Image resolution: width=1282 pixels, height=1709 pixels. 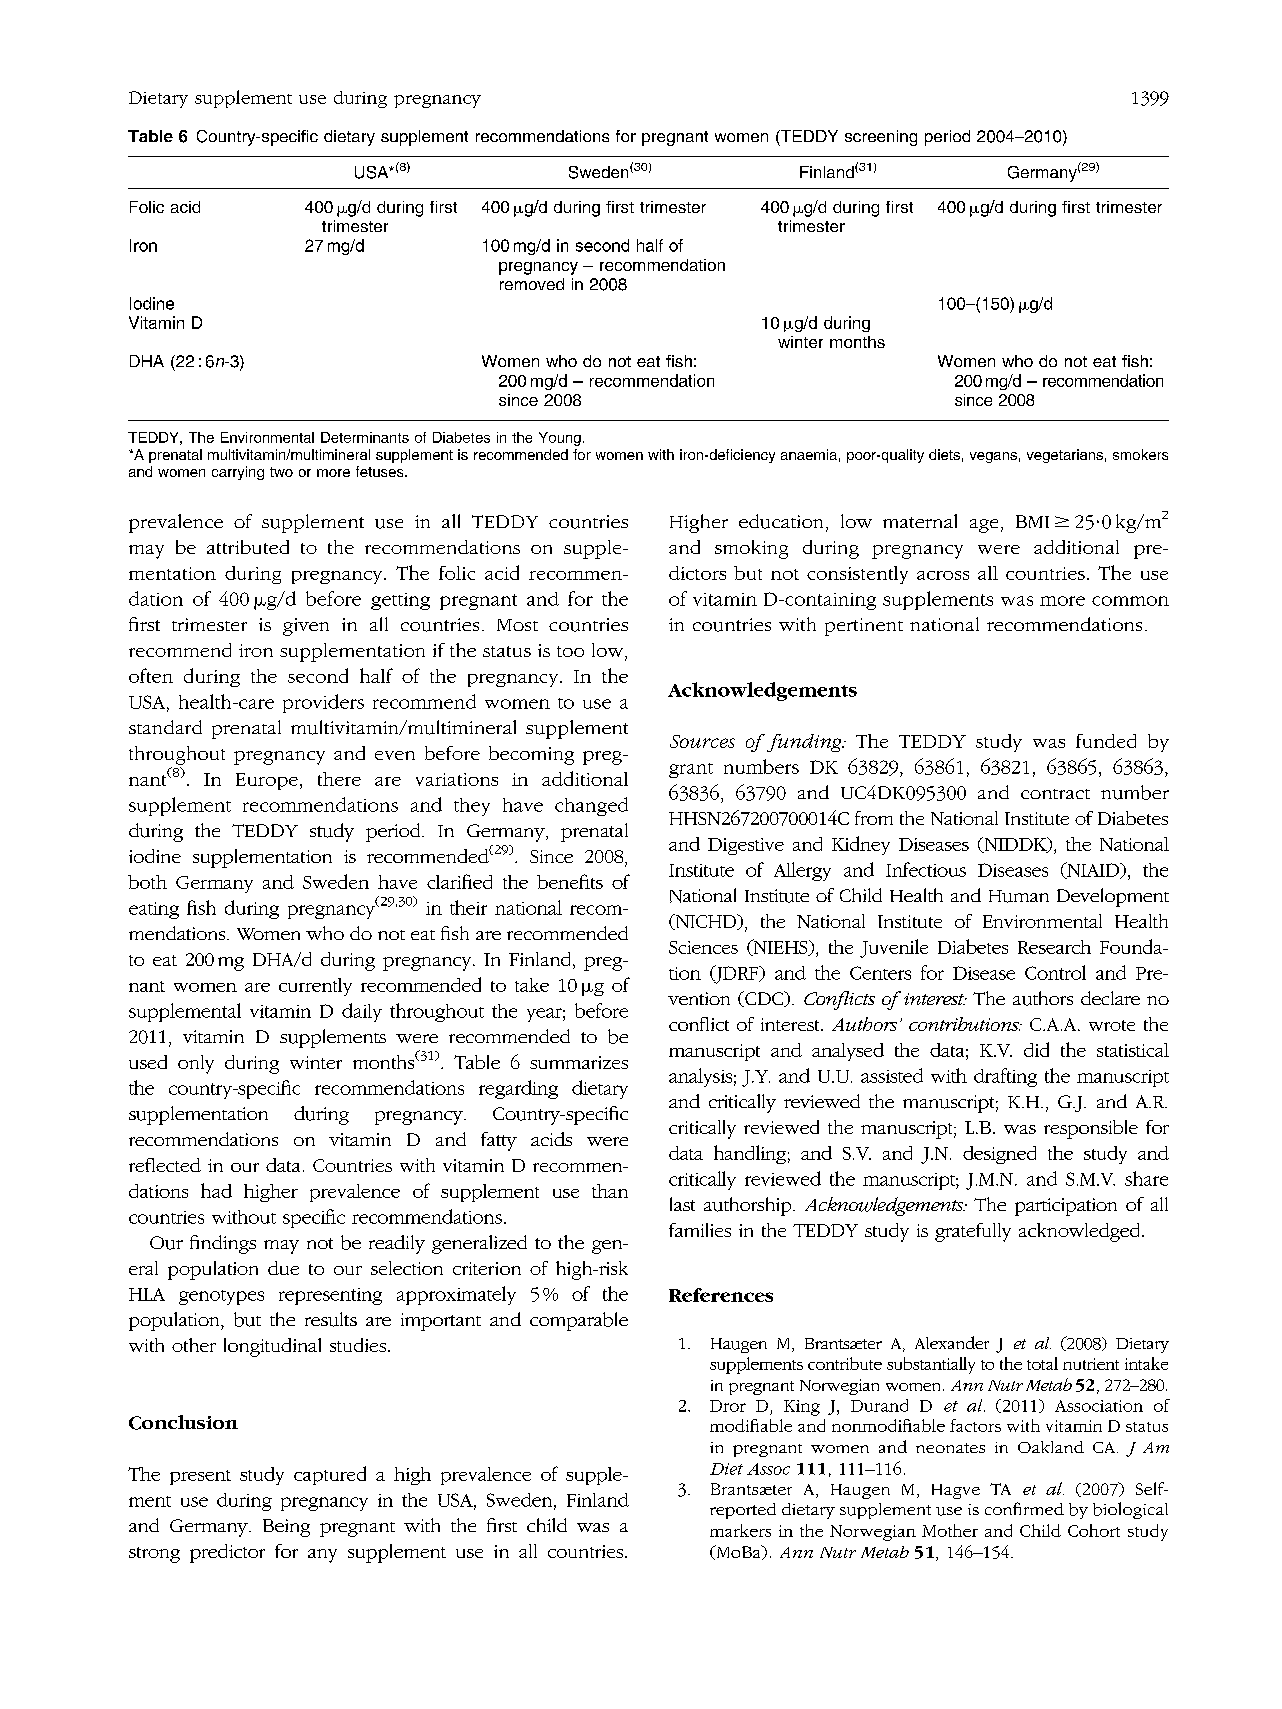 What do you see at coordinates (591, 806) in the screenshot?
I see `changed` at bounding box center [591, 806].
